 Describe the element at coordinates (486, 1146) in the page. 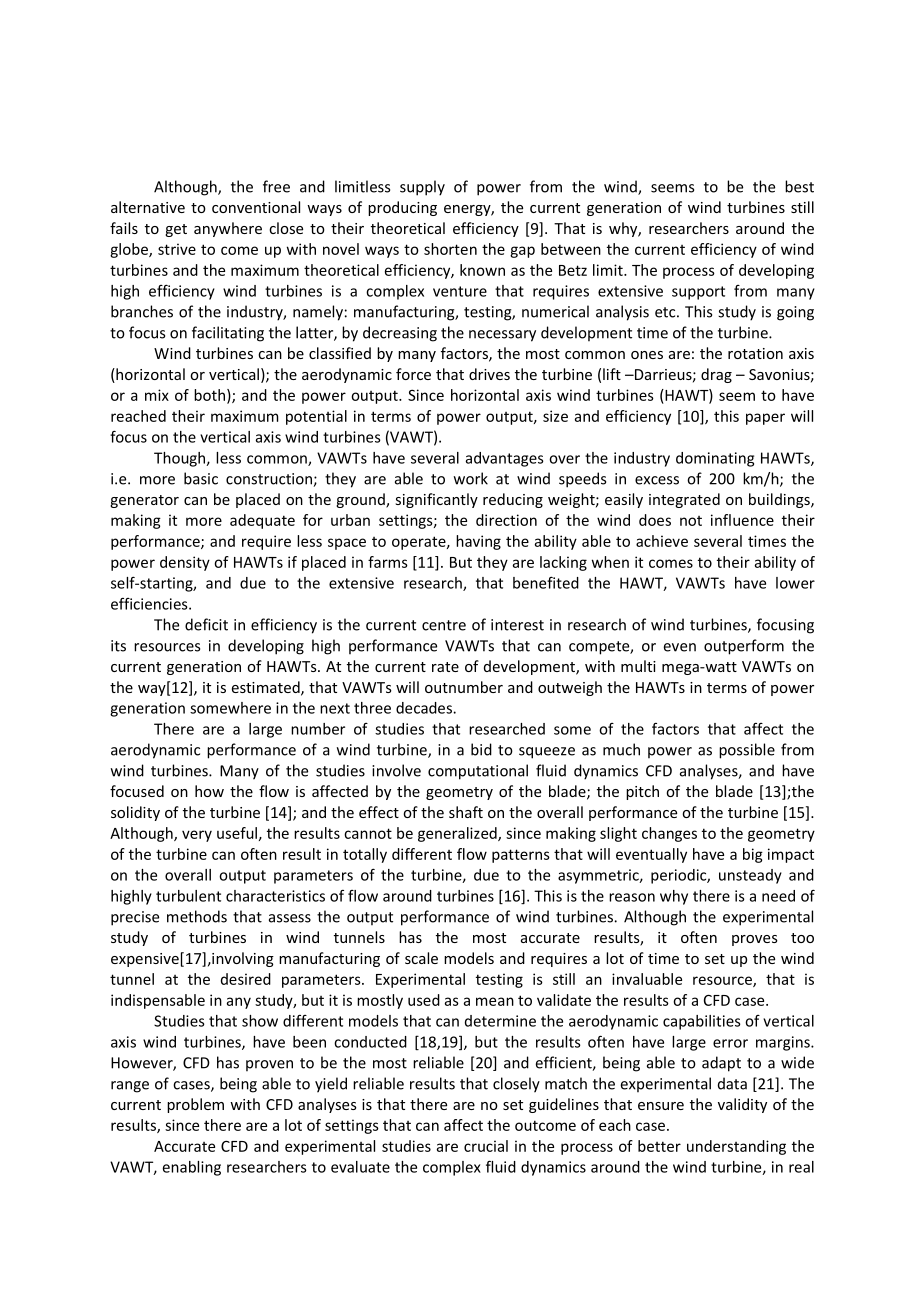

I see `crucial` at that location.
